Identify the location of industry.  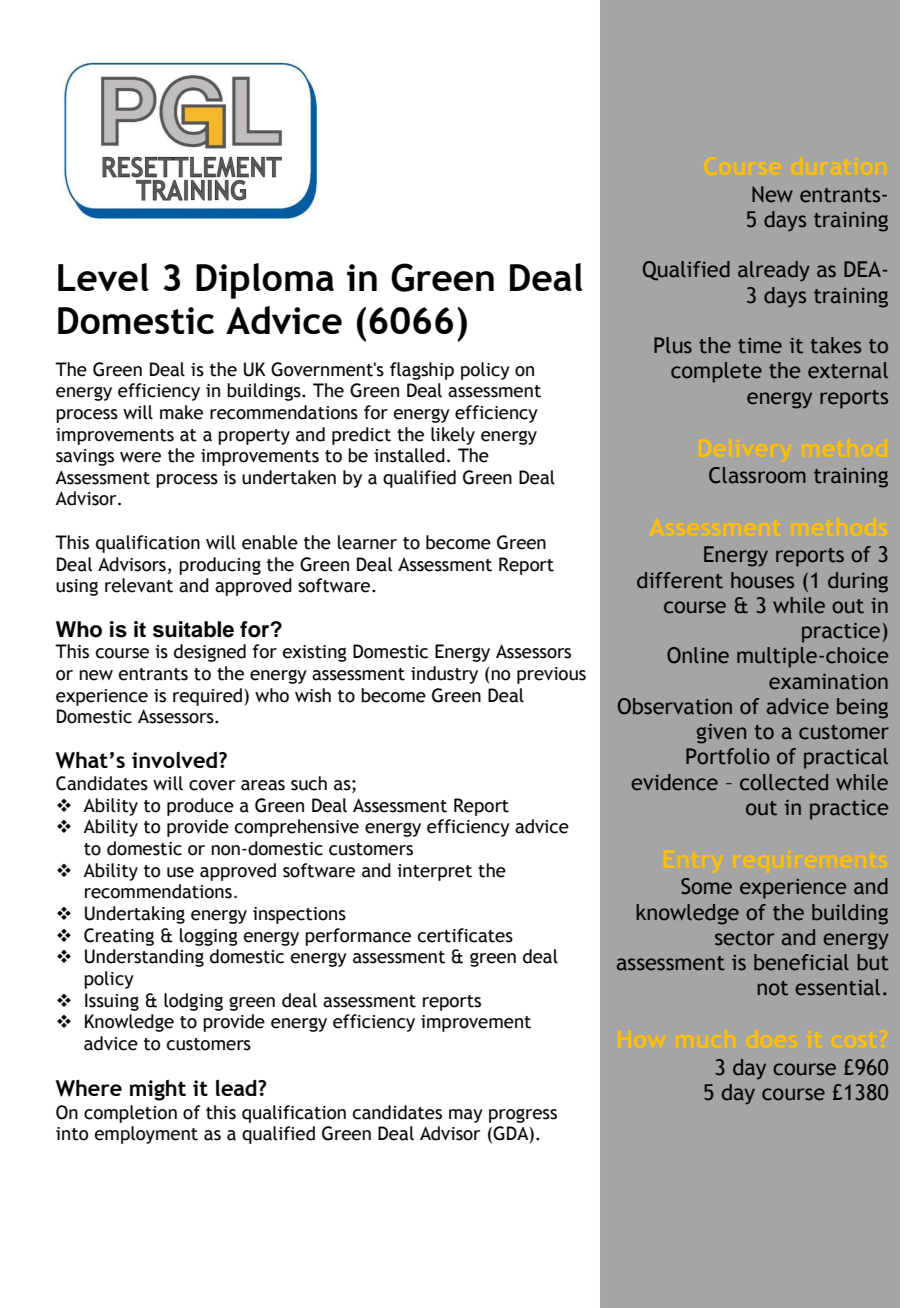
(444, 675).
